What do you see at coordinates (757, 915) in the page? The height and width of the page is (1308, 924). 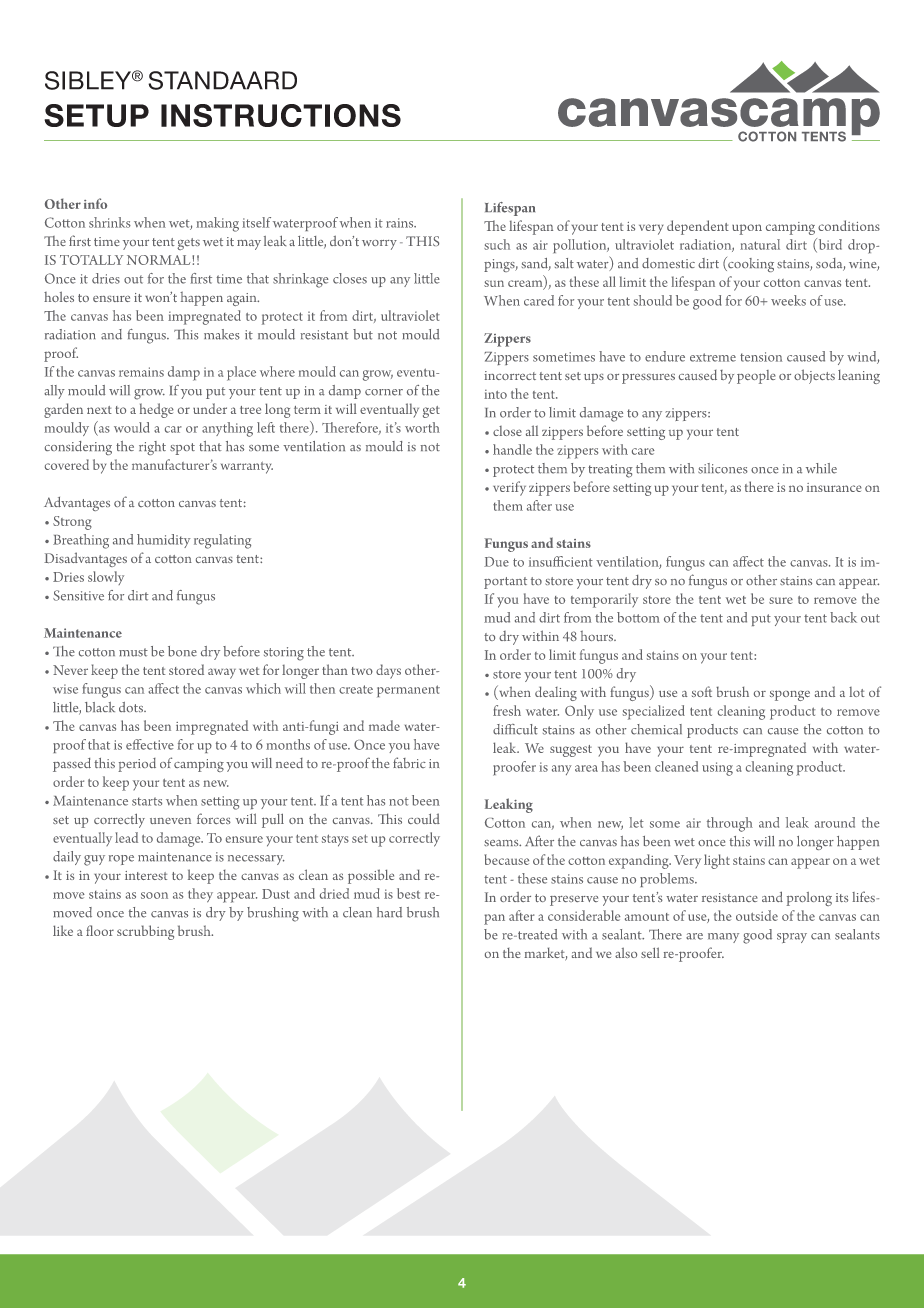 I see `outside` at bounding box center [757, 915].
